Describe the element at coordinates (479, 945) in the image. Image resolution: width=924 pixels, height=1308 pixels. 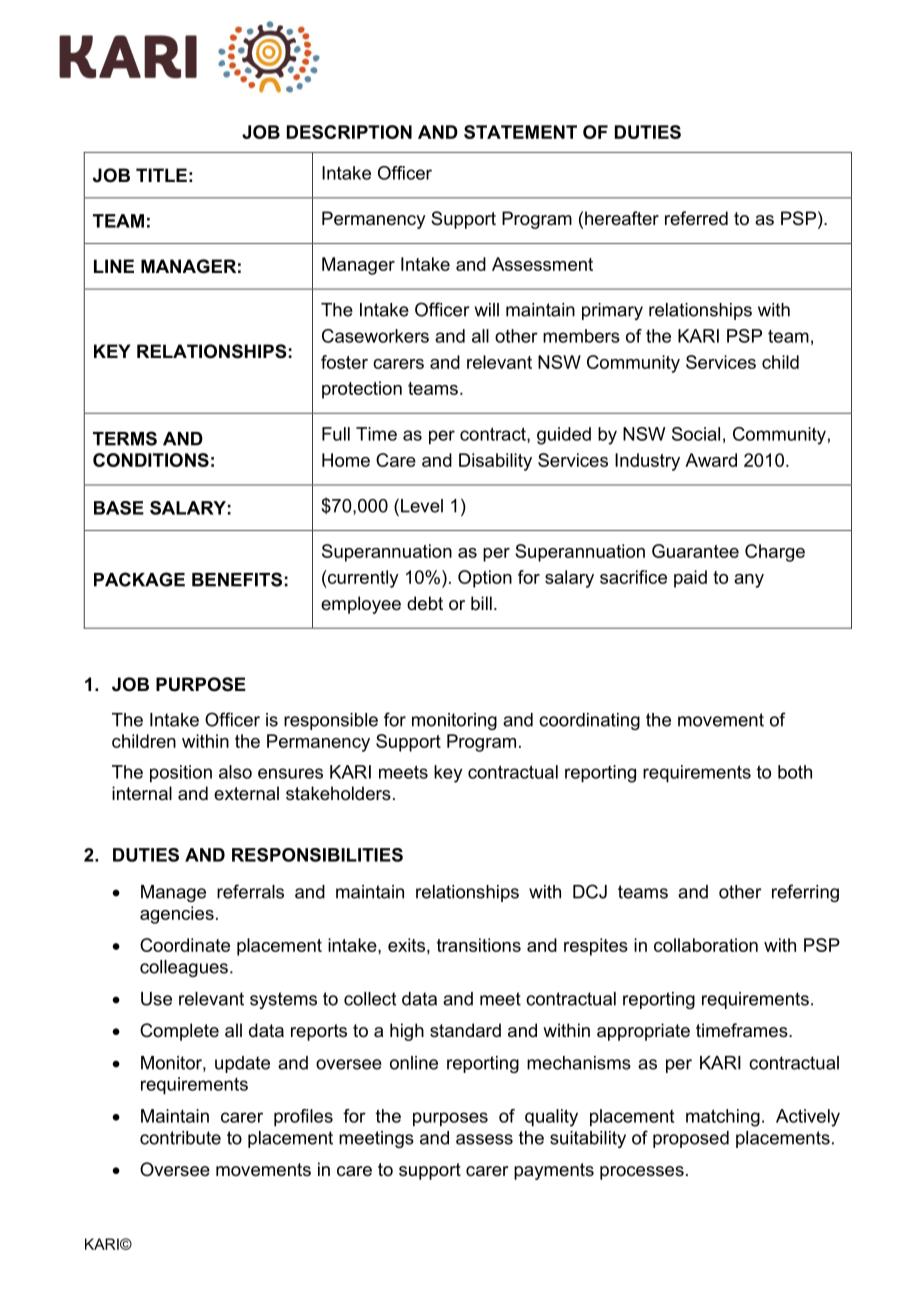
I see `transitions` at that location.
